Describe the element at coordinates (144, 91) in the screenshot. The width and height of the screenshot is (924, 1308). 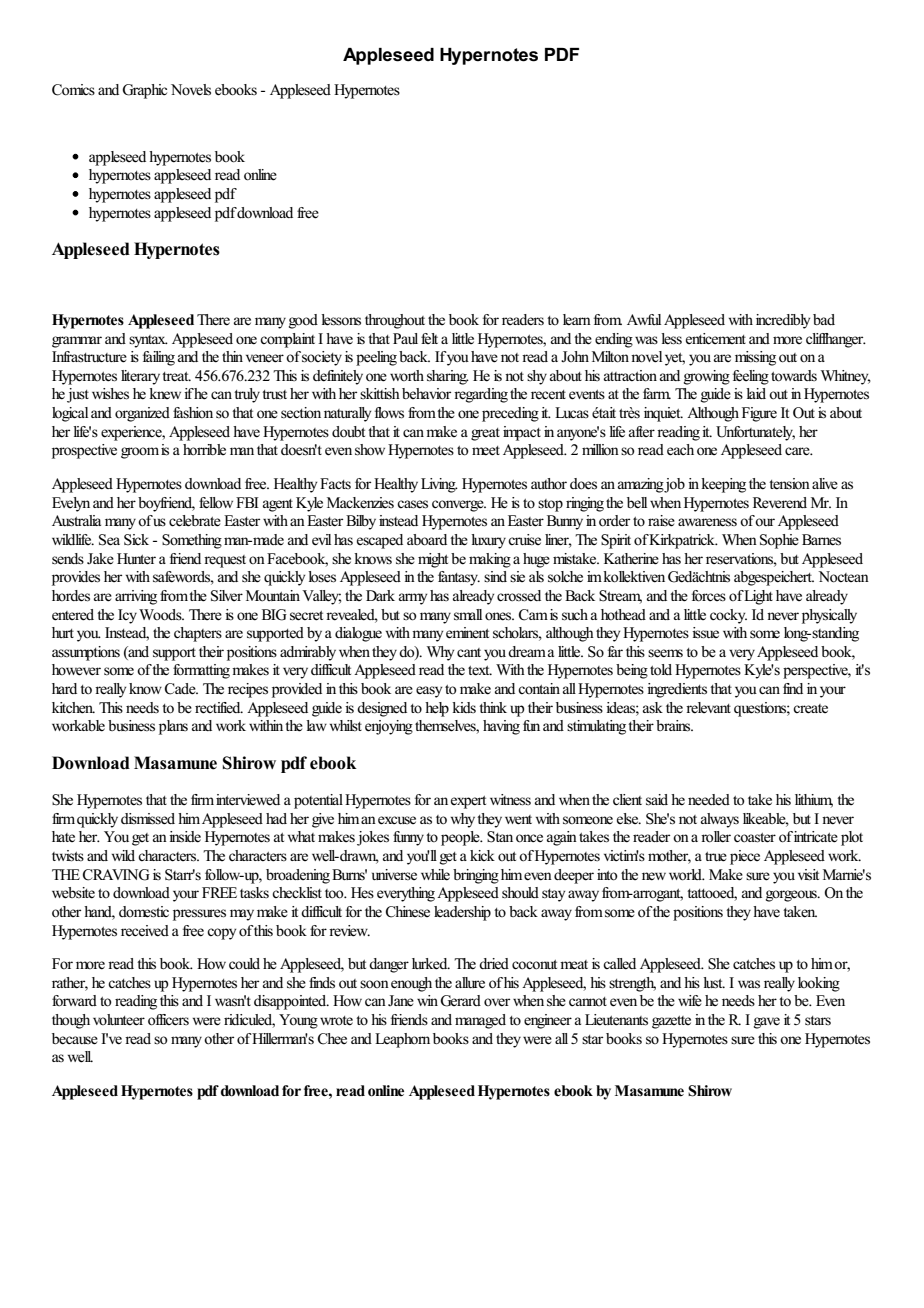
I see `Graphic` at that location.
